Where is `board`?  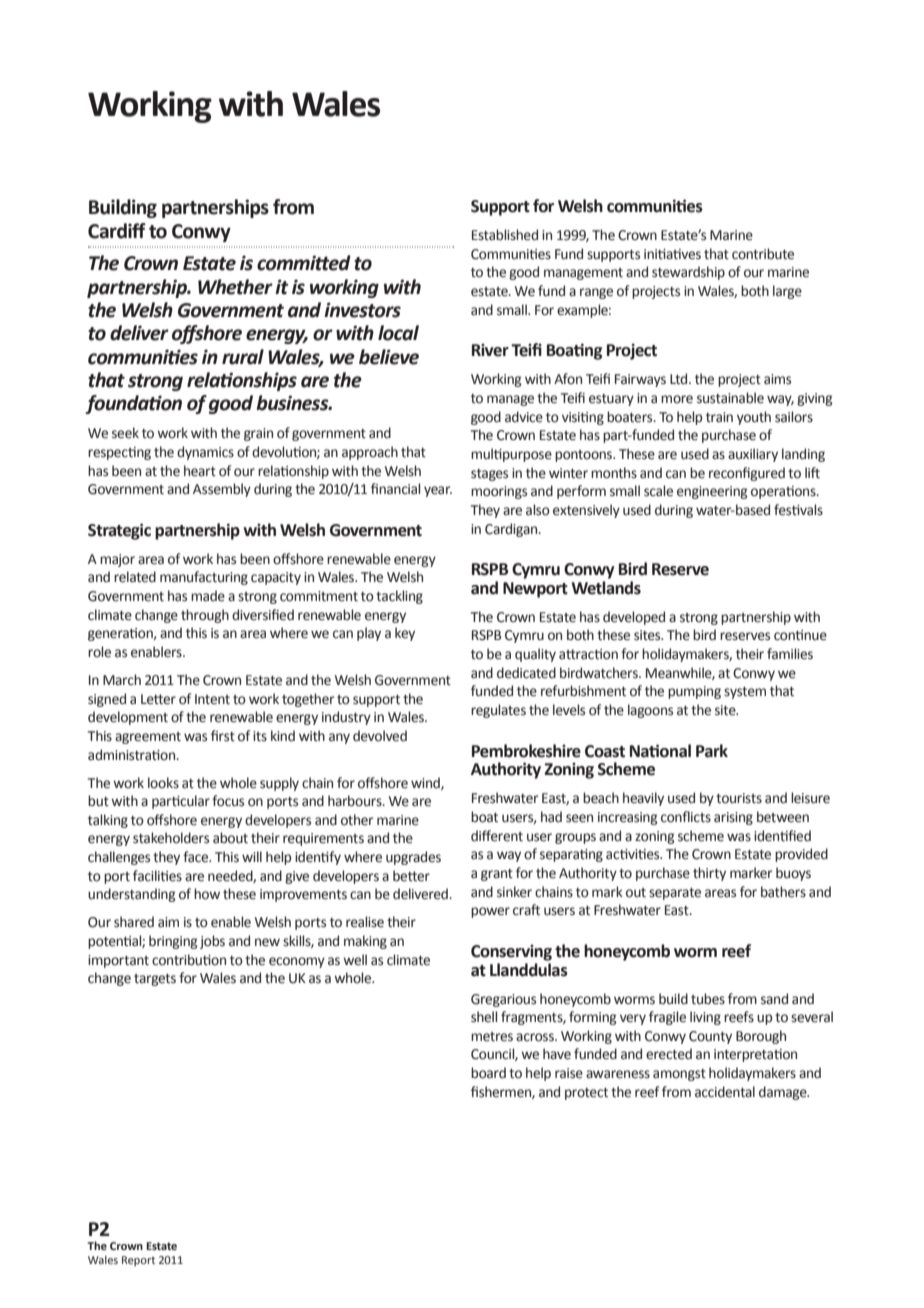 board is located at coordinates (488, 1073).
